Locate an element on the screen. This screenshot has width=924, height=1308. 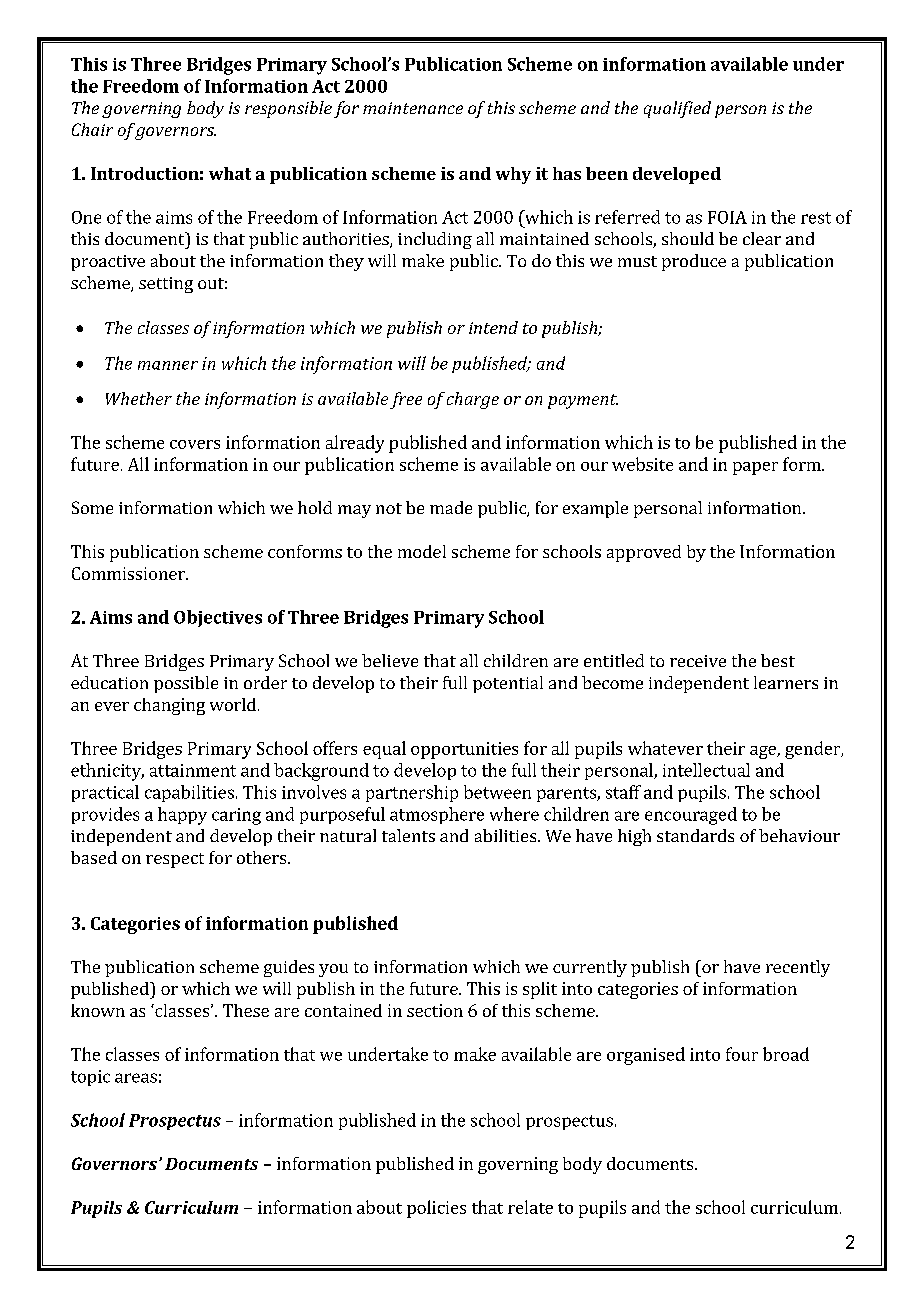
talents is located at coordinates (408, 835).
